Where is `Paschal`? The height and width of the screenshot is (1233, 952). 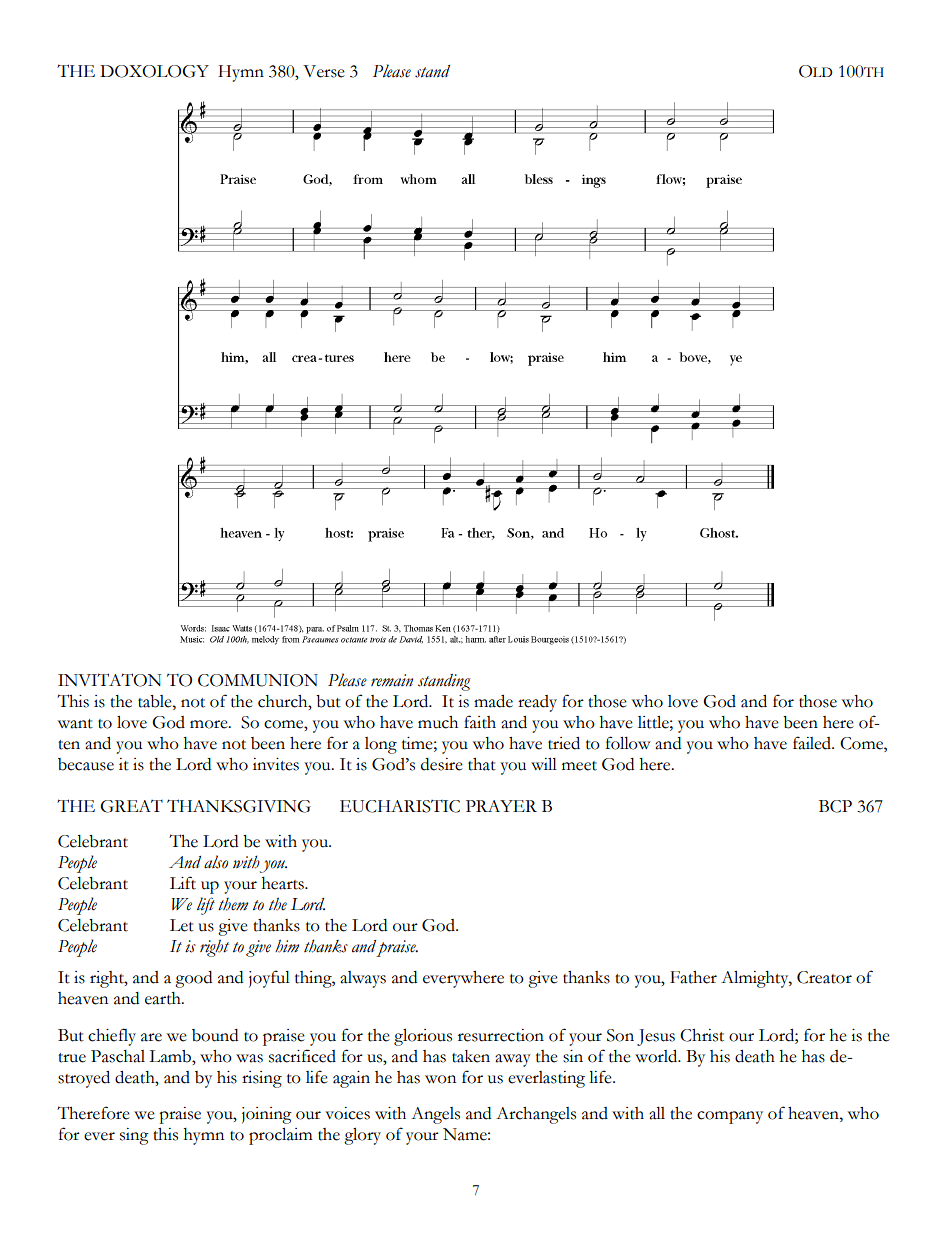 Paschal is located at coordinates (118, 1056).
